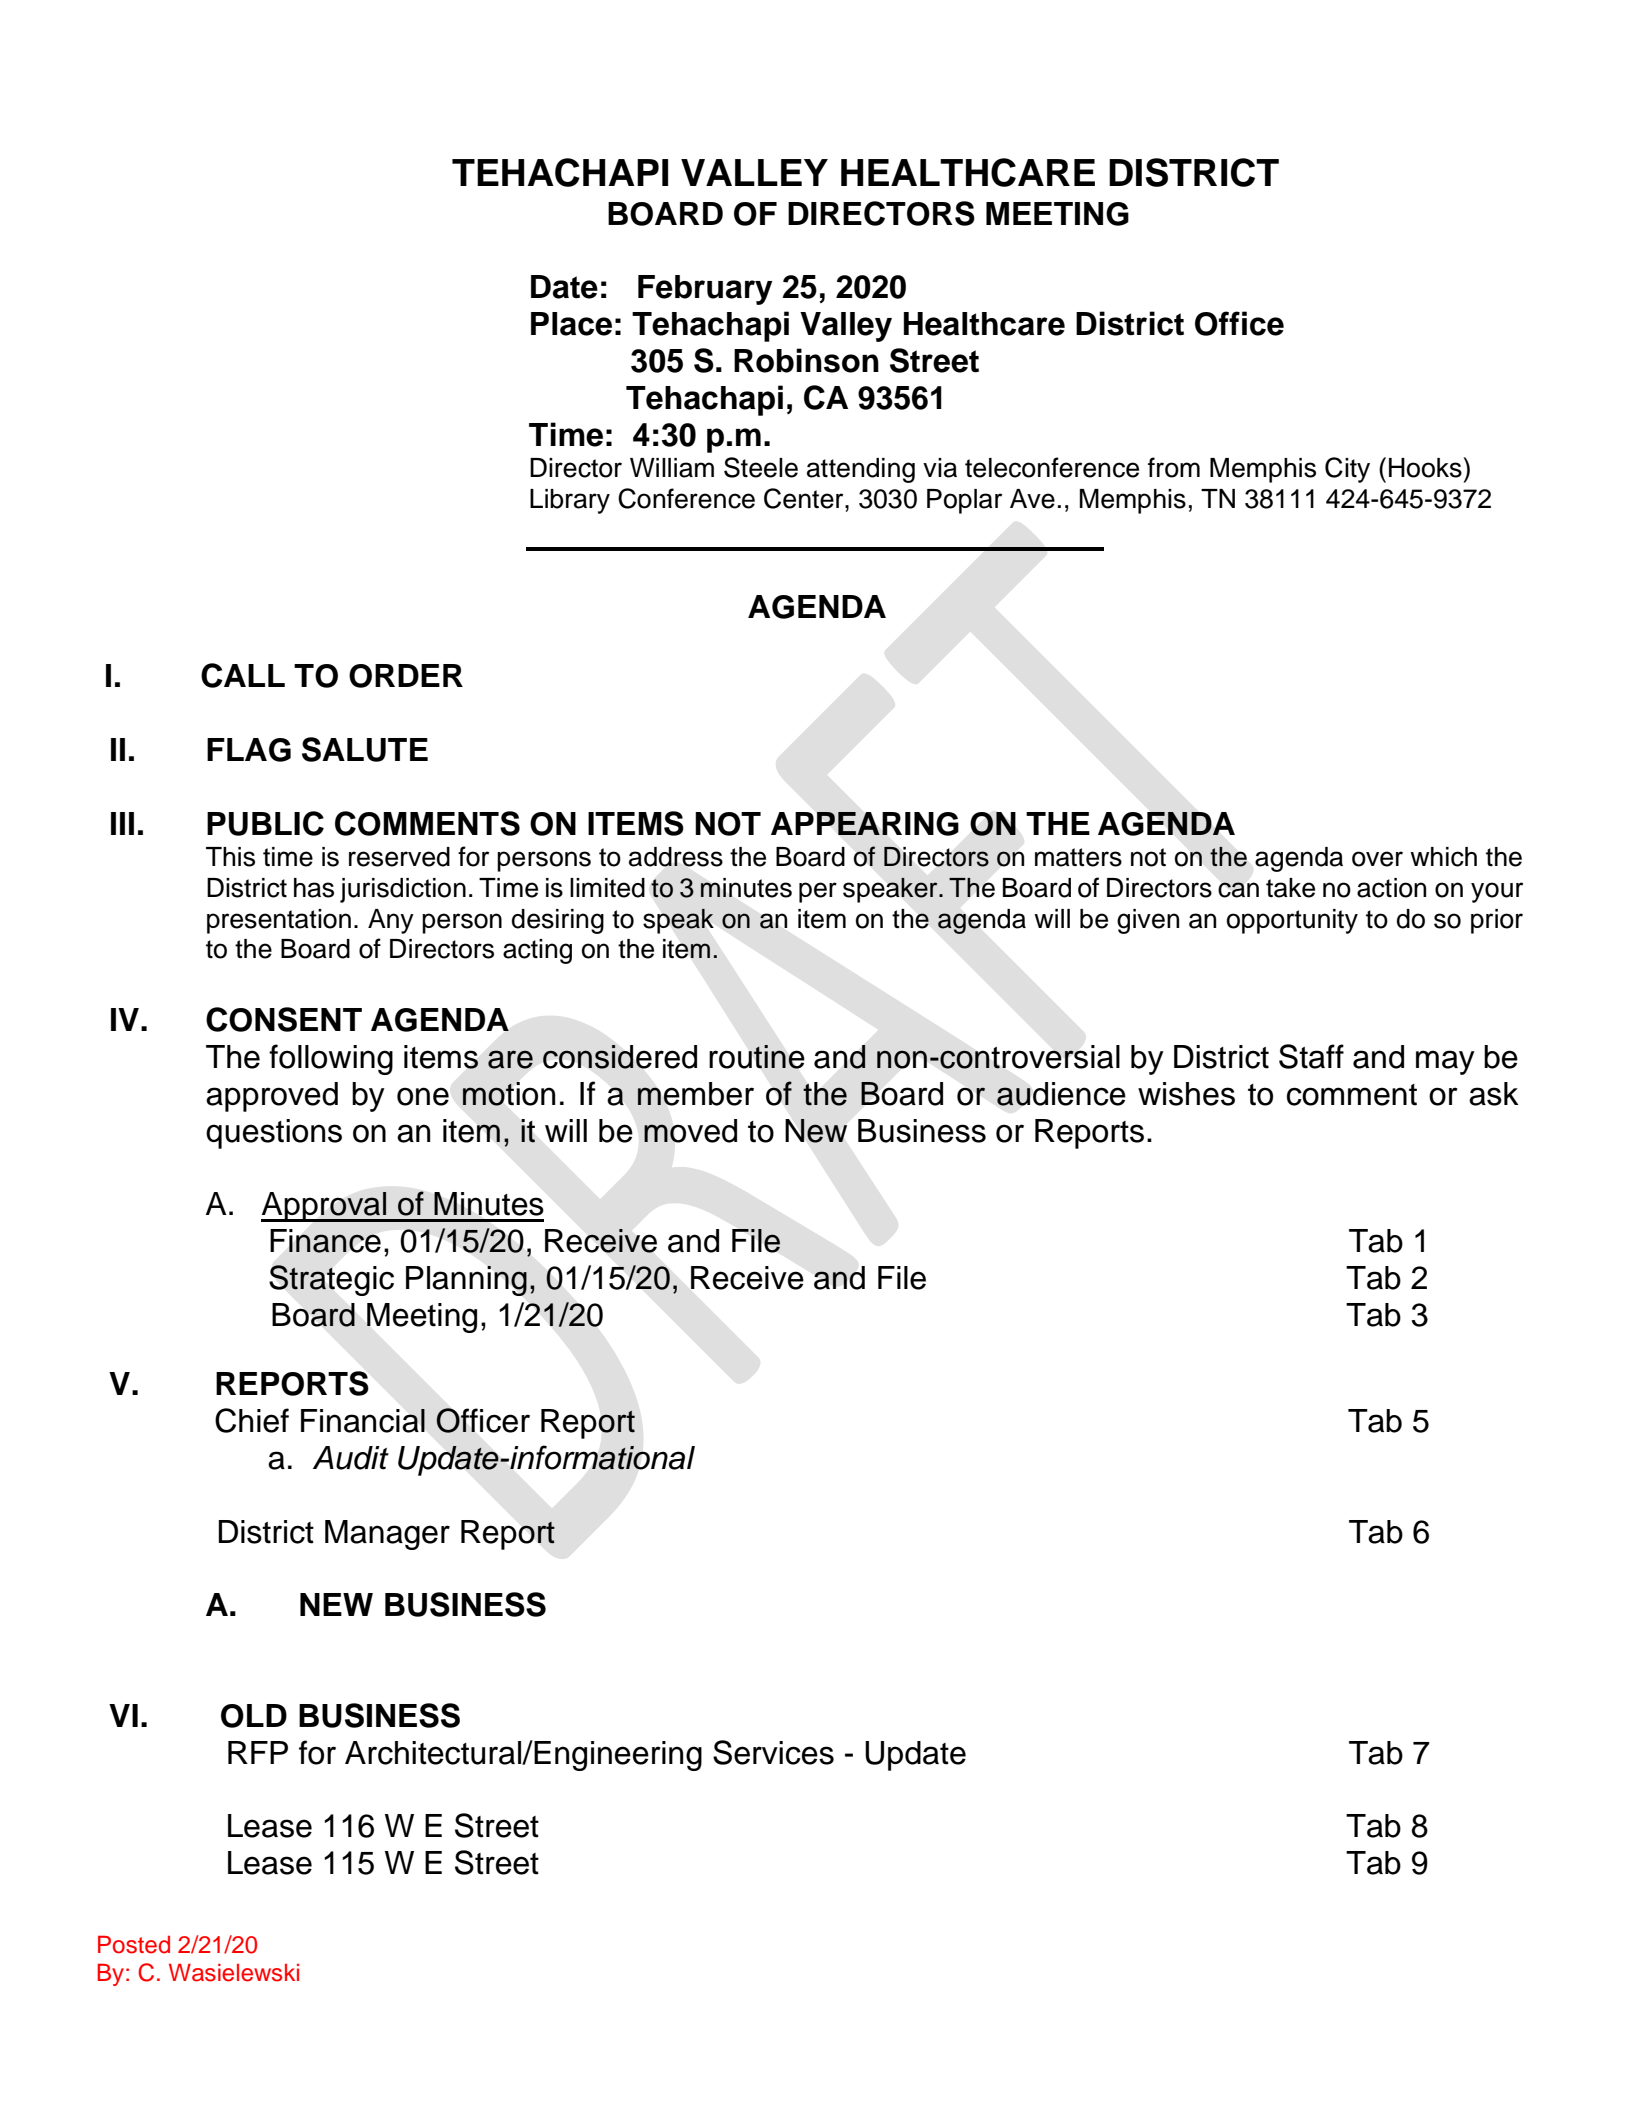  I want to click on has, so click(314, 888).
